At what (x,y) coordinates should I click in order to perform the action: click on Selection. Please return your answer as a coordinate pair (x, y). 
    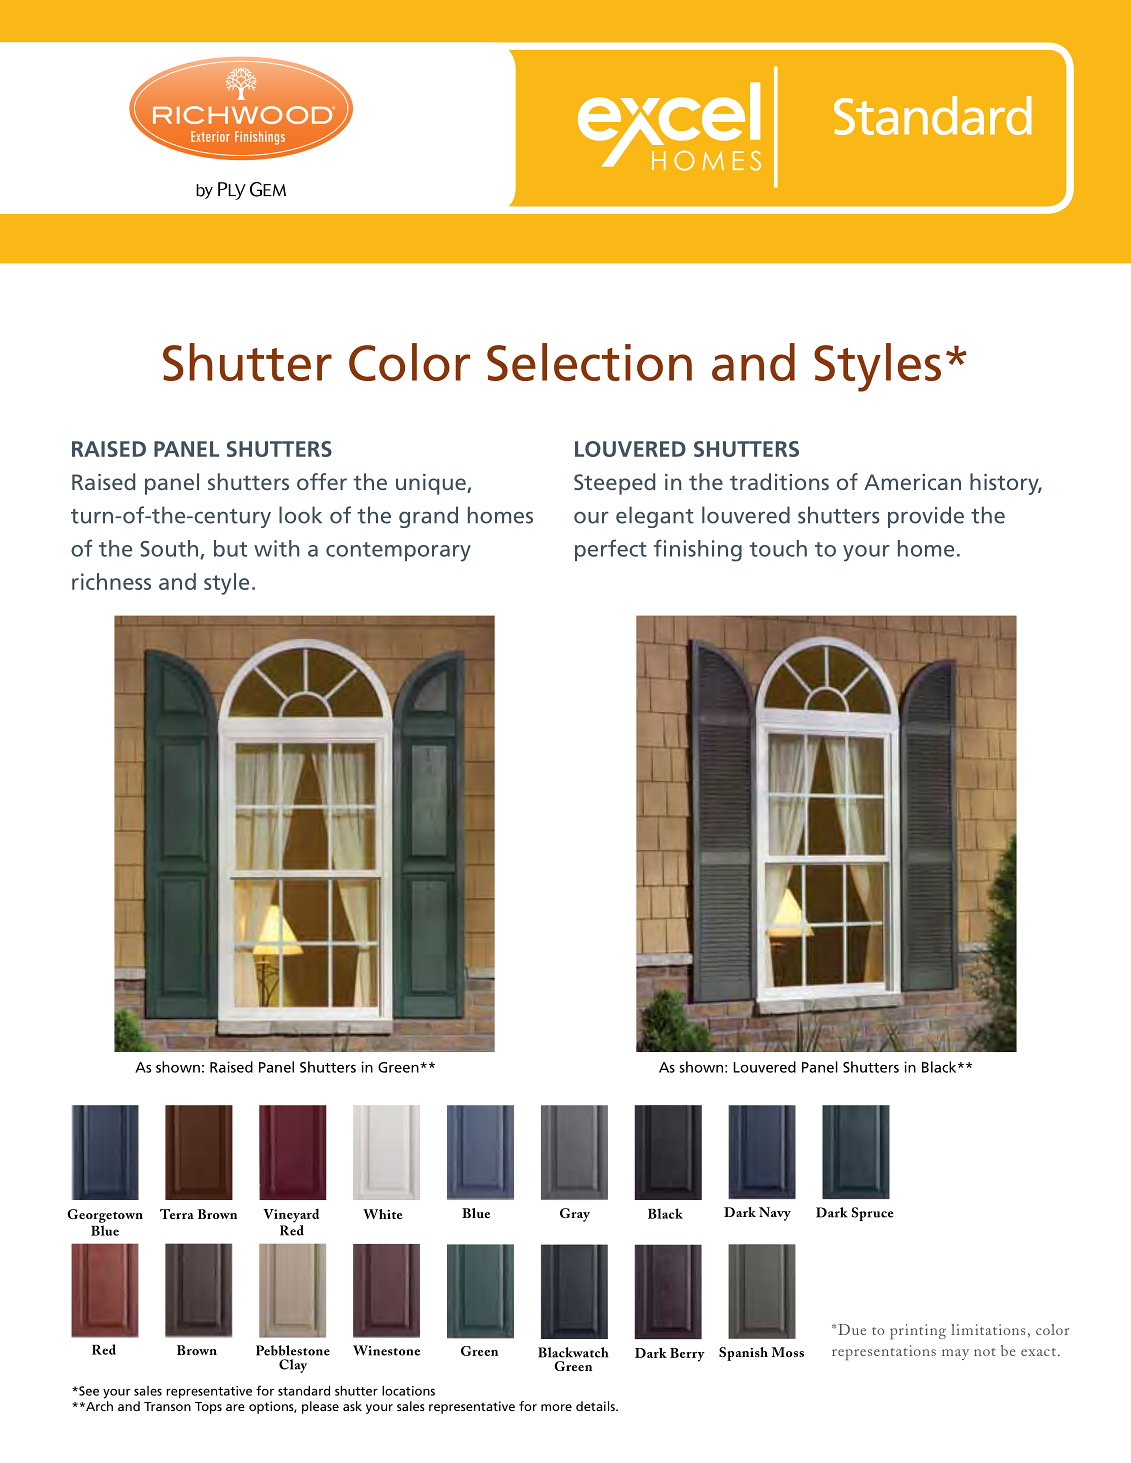
    Looking at the image, I should click on (589, 362).
